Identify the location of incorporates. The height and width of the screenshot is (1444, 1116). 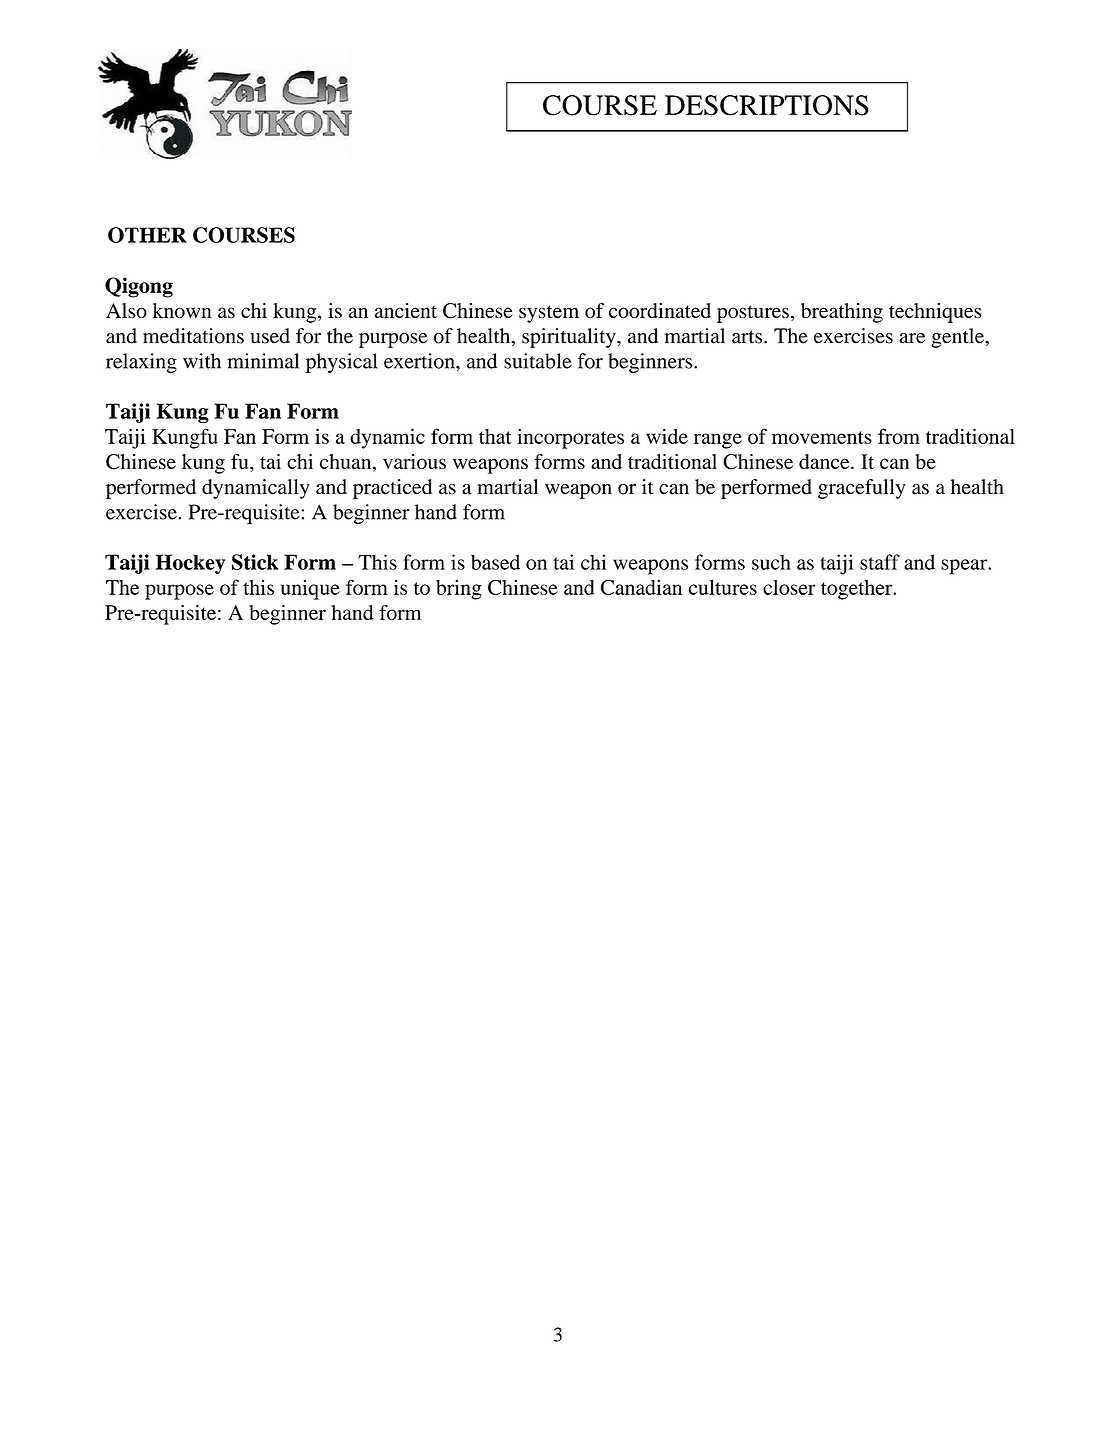
(570, 438).
